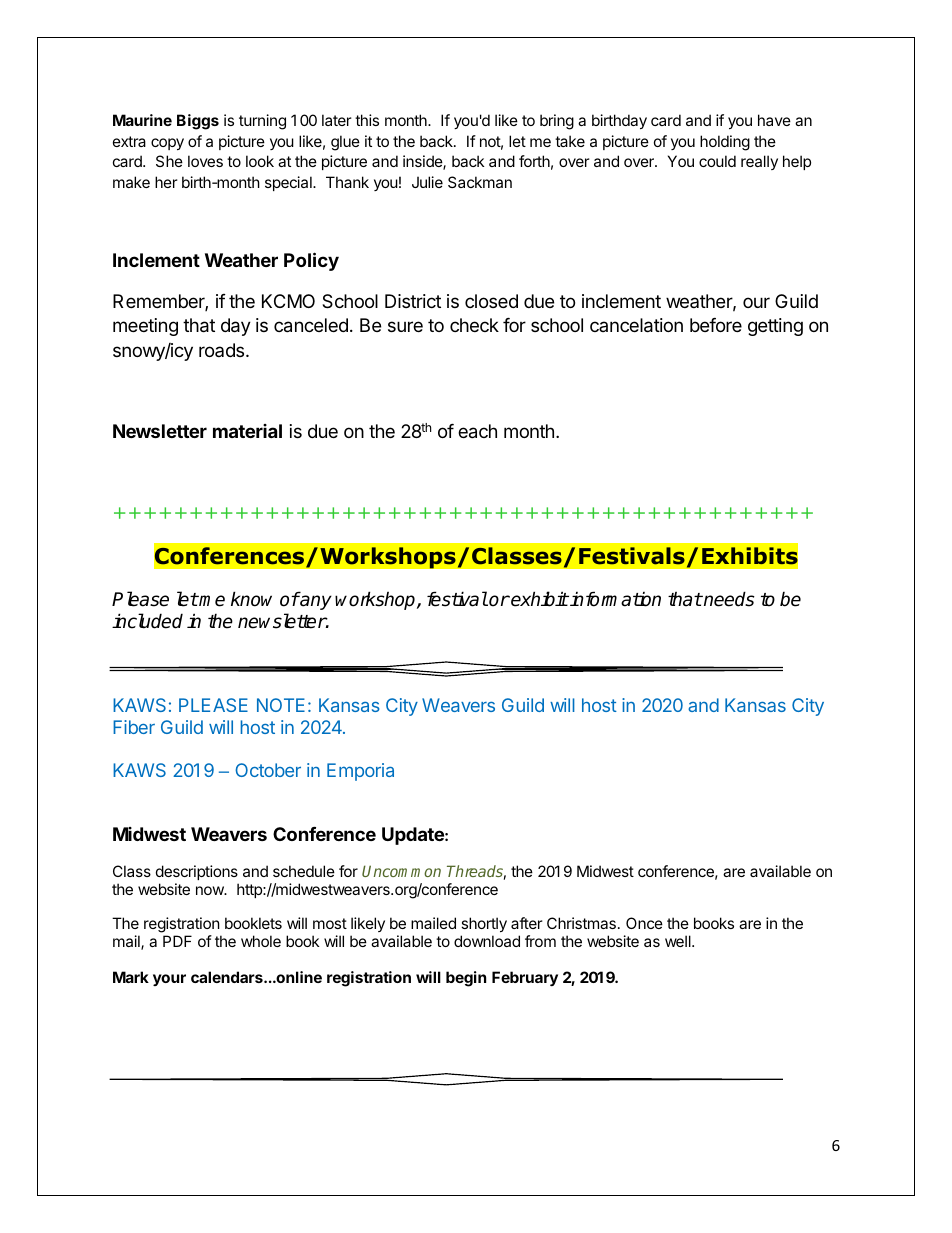 The image size is (952, 1233). Describe the element at coordinates (205, 161) in the screenshot. I see `loves` at that location.
